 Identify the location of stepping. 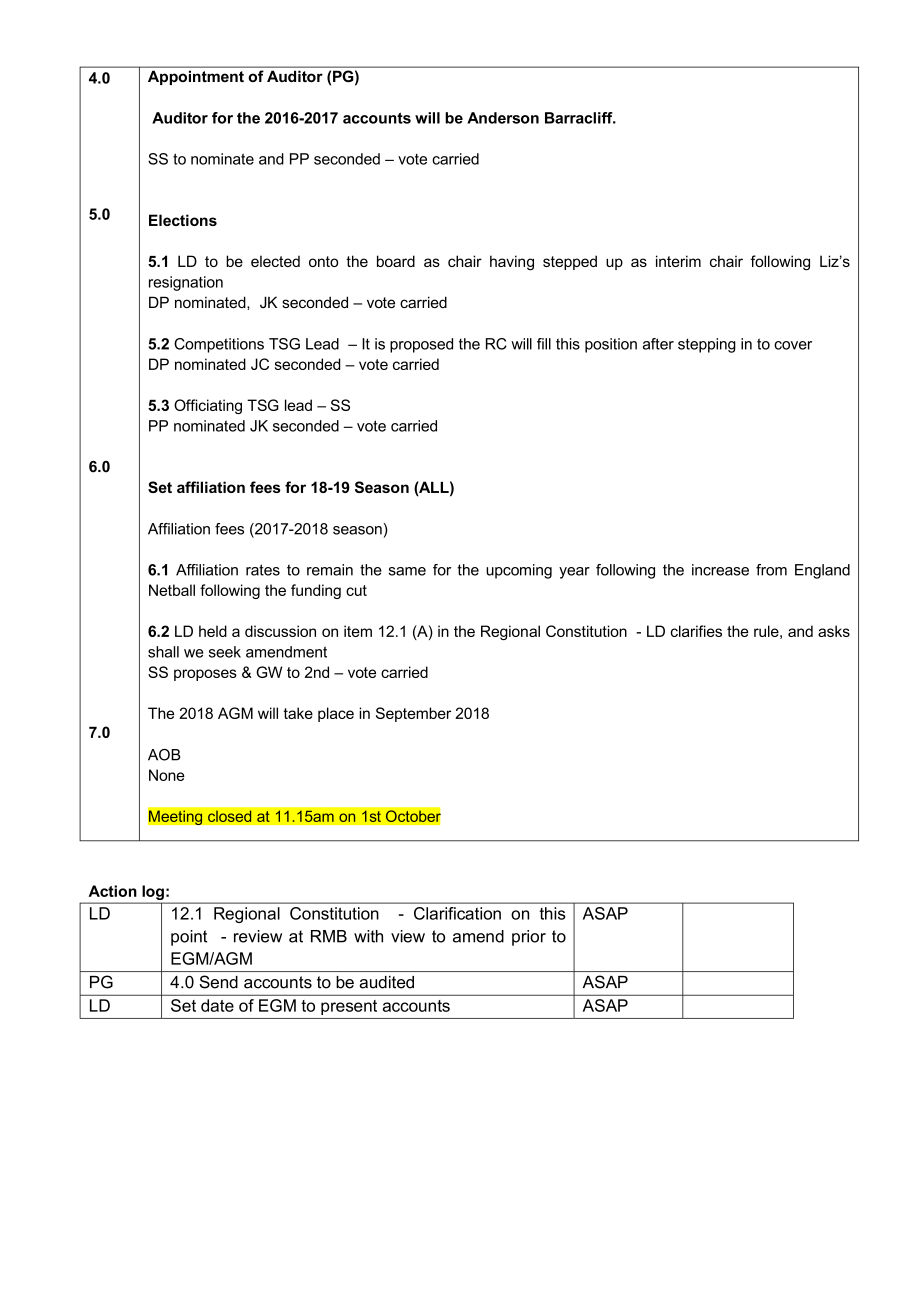
(707, 345).
